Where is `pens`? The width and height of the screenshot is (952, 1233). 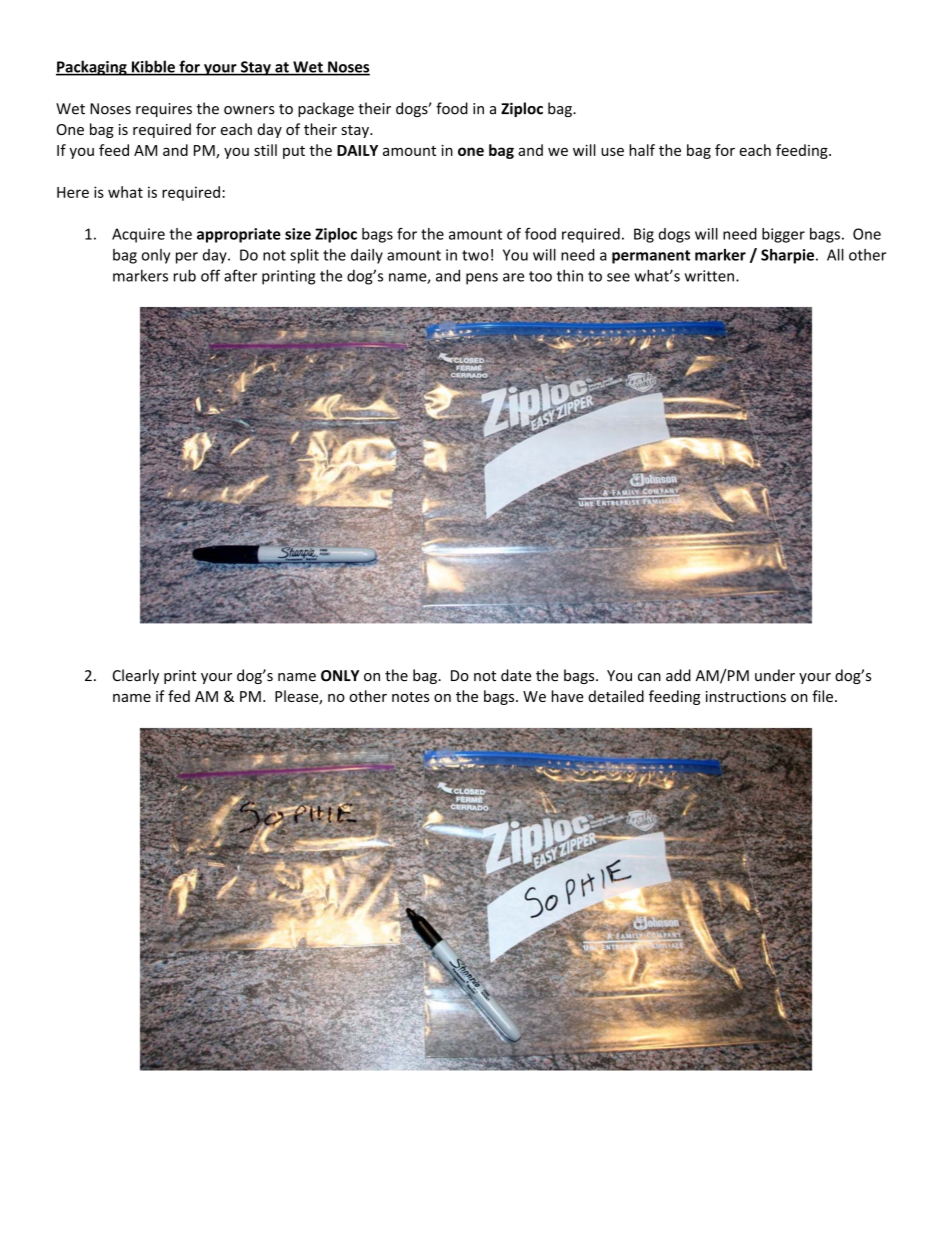 pens is located at coordinates (482, 279).
